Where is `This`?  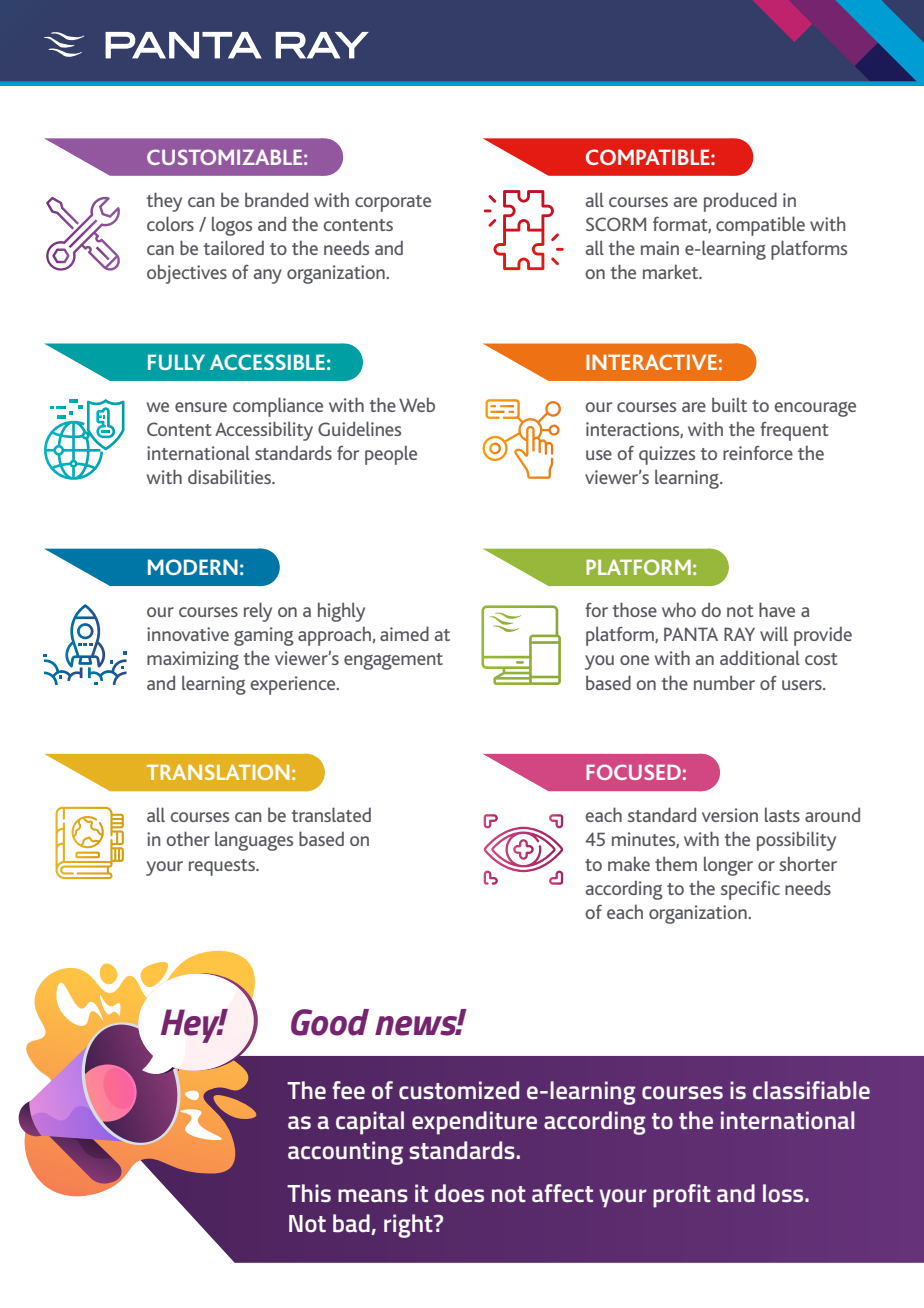 This is located at coordinates (309, 1193).
